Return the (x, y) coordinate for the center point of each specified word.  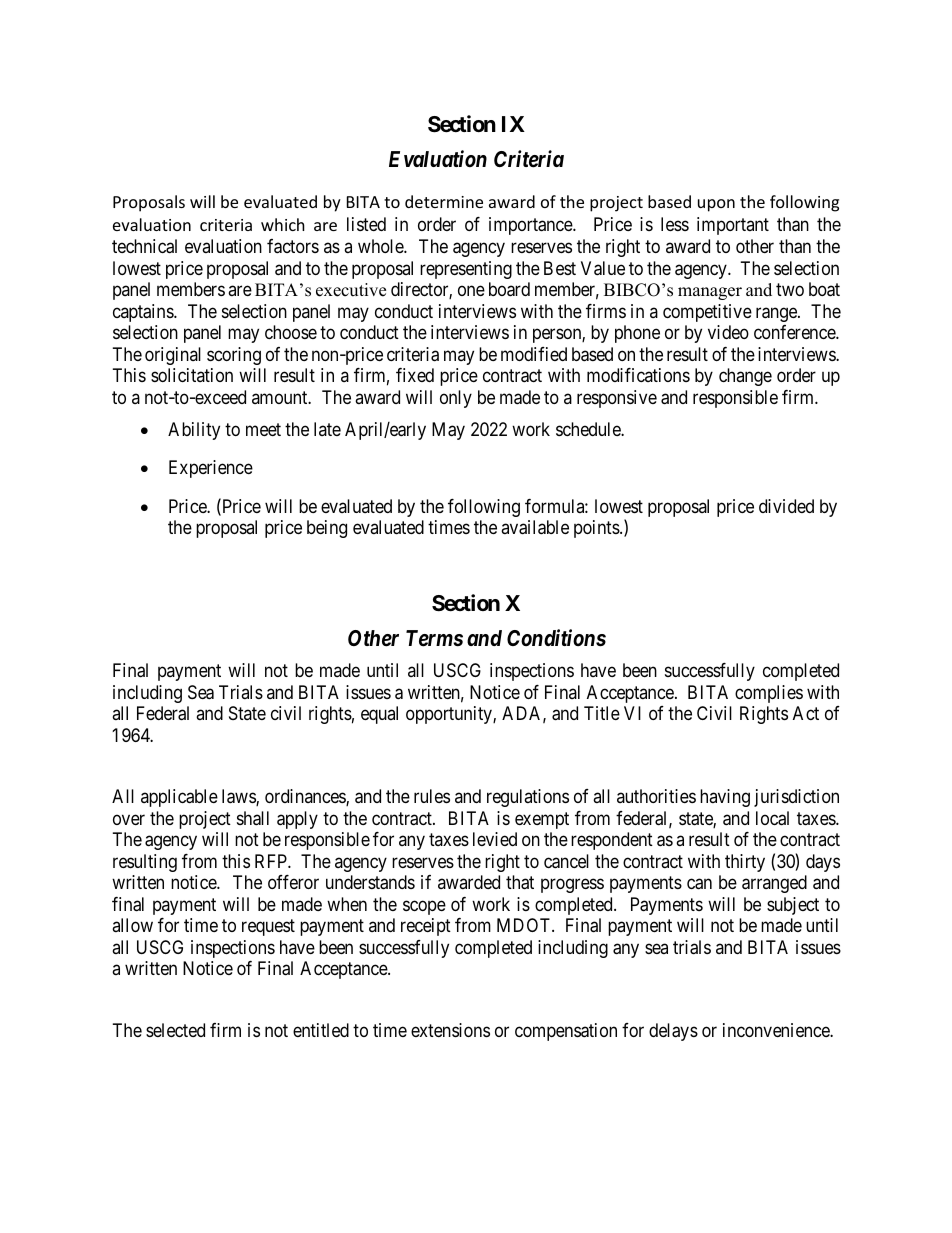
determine (444, 201)
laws (239, 797)
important (733, 226)
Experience (211, 469)
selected (175, 1030)
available (535, 527)
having (725, 798)
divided (786, 506)
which (283, 224)
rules (432, 796)
